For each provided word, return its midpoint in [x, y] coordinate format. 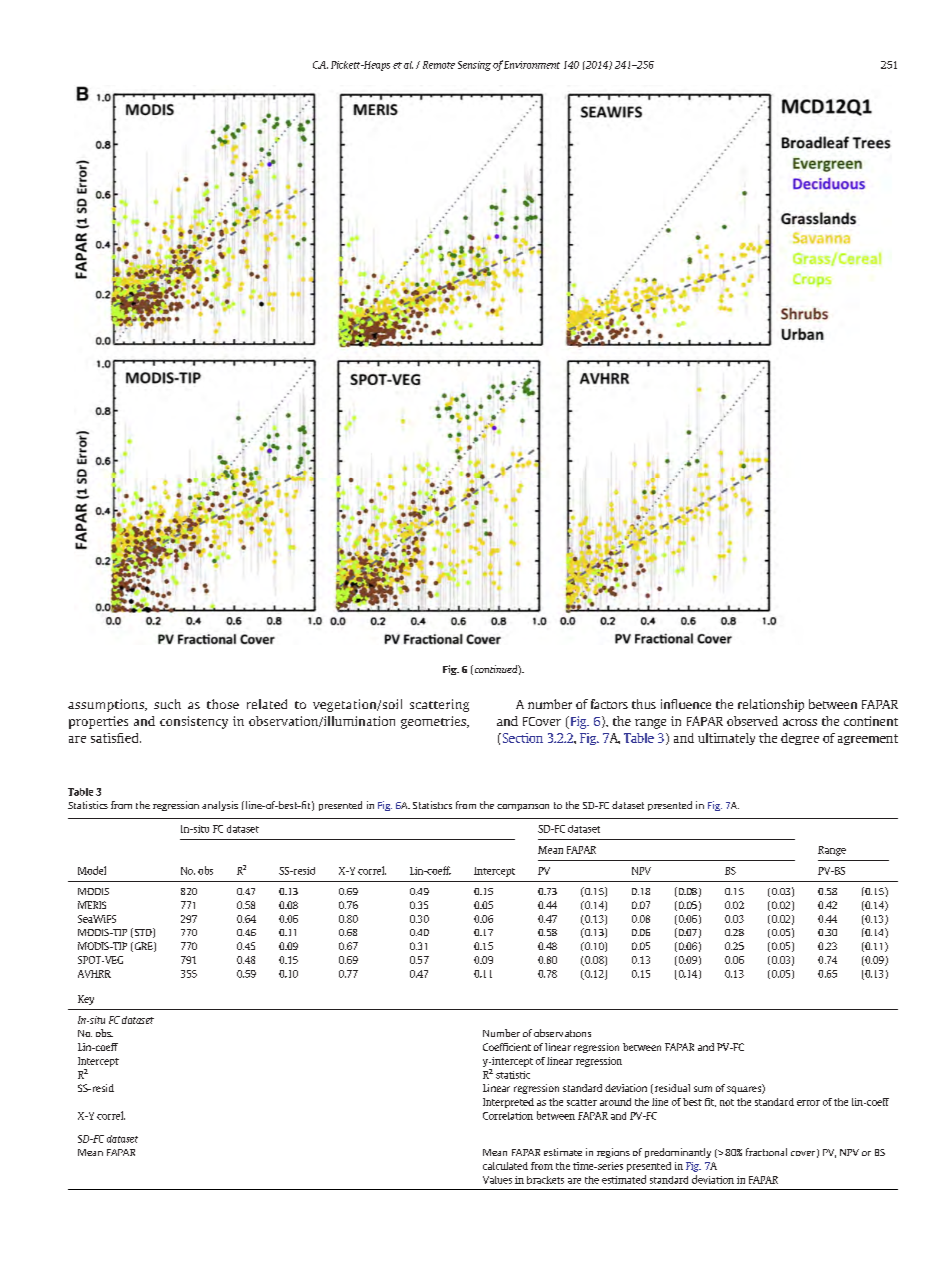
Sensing [474, 66]
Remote [439, 65]
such [167, 704]
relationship [771, 705]
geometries [434, 722]
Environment [532, 65]
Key [86, 1000]
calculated [505, 1166]
